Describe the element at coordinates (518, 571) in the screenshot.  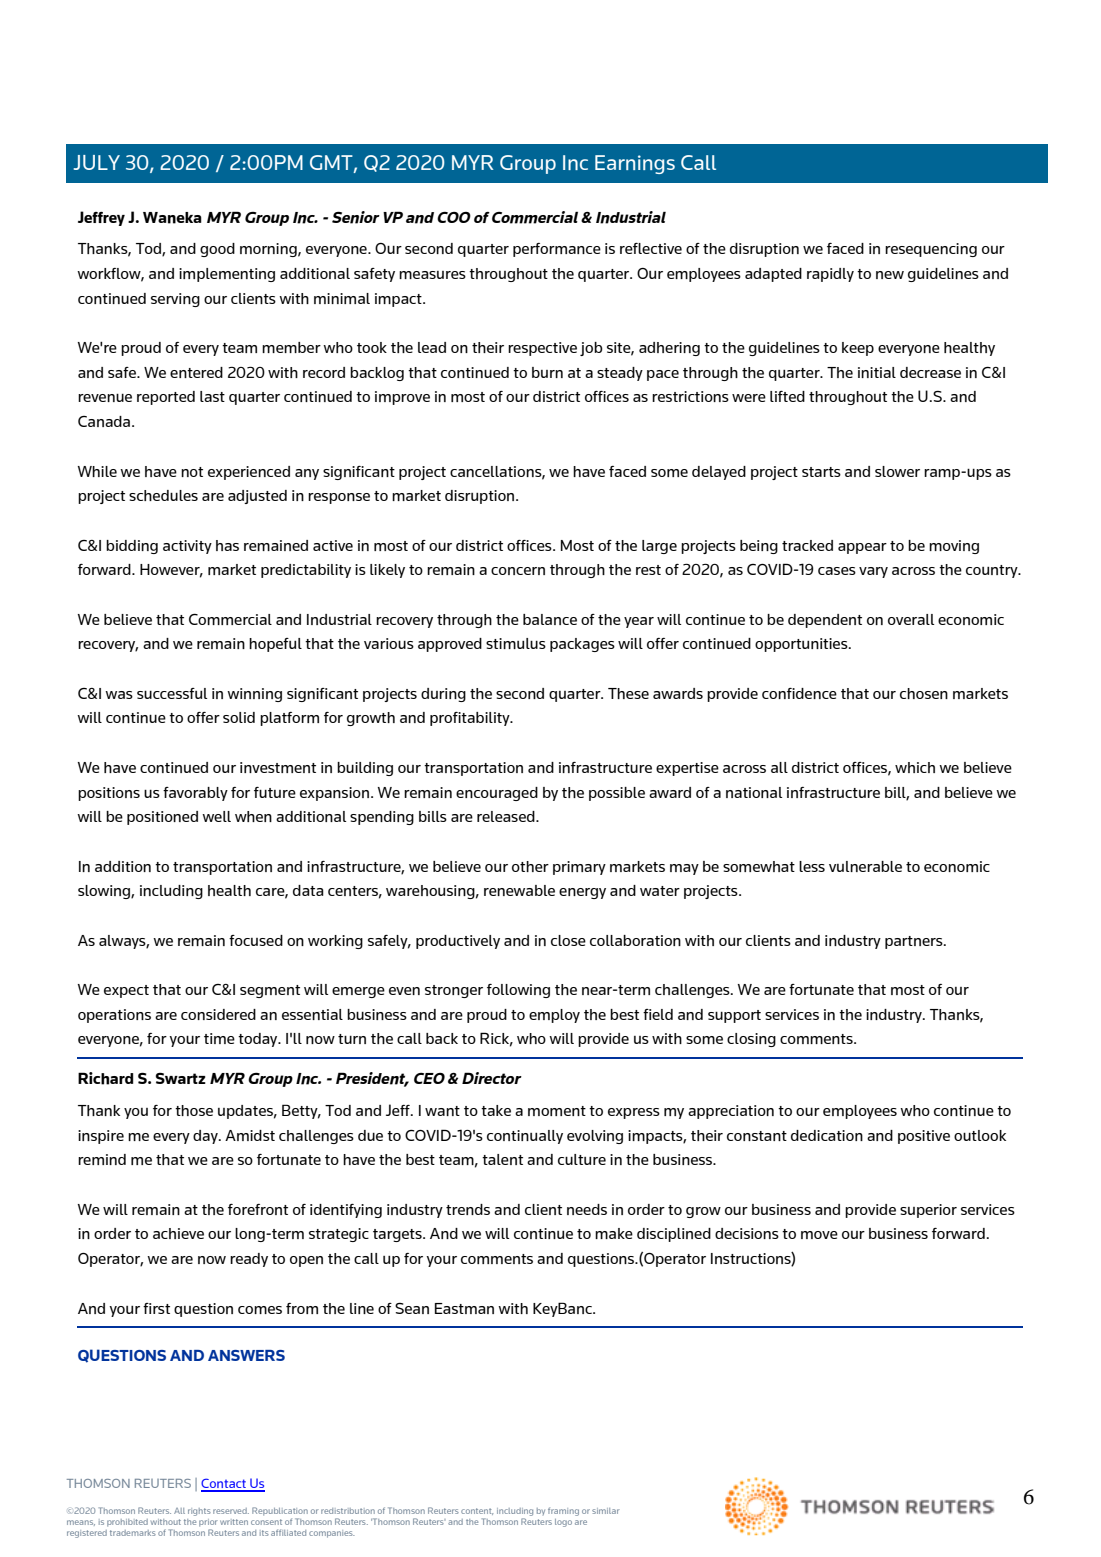
I see `concern` at that location.
